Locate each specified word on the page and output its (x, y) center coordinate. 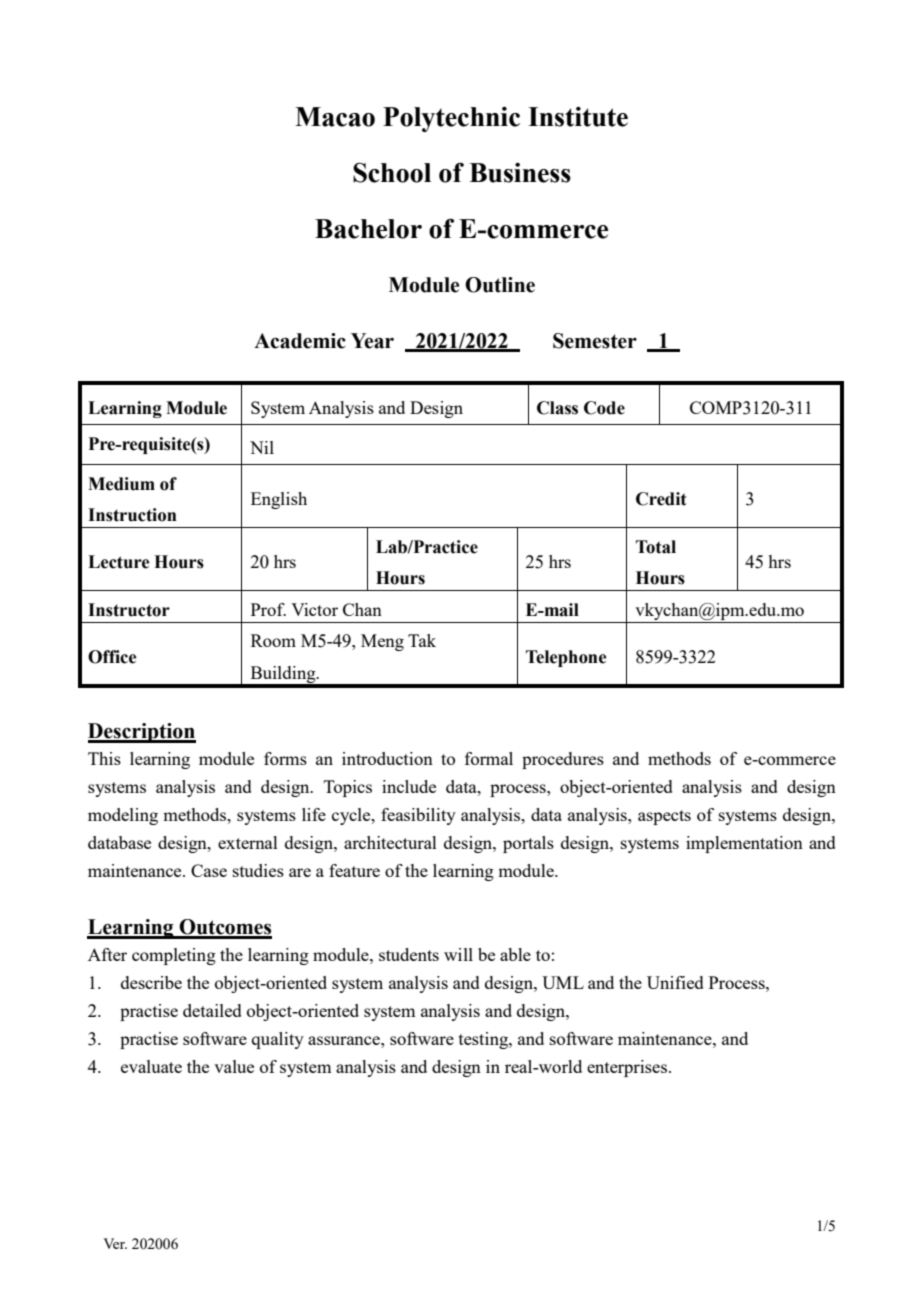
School (392, 172)
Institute (578, 117)
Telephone (566, 658)
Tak (422, 640)
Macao (335, 117)
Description (142, 733)
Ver (115, 1243)
